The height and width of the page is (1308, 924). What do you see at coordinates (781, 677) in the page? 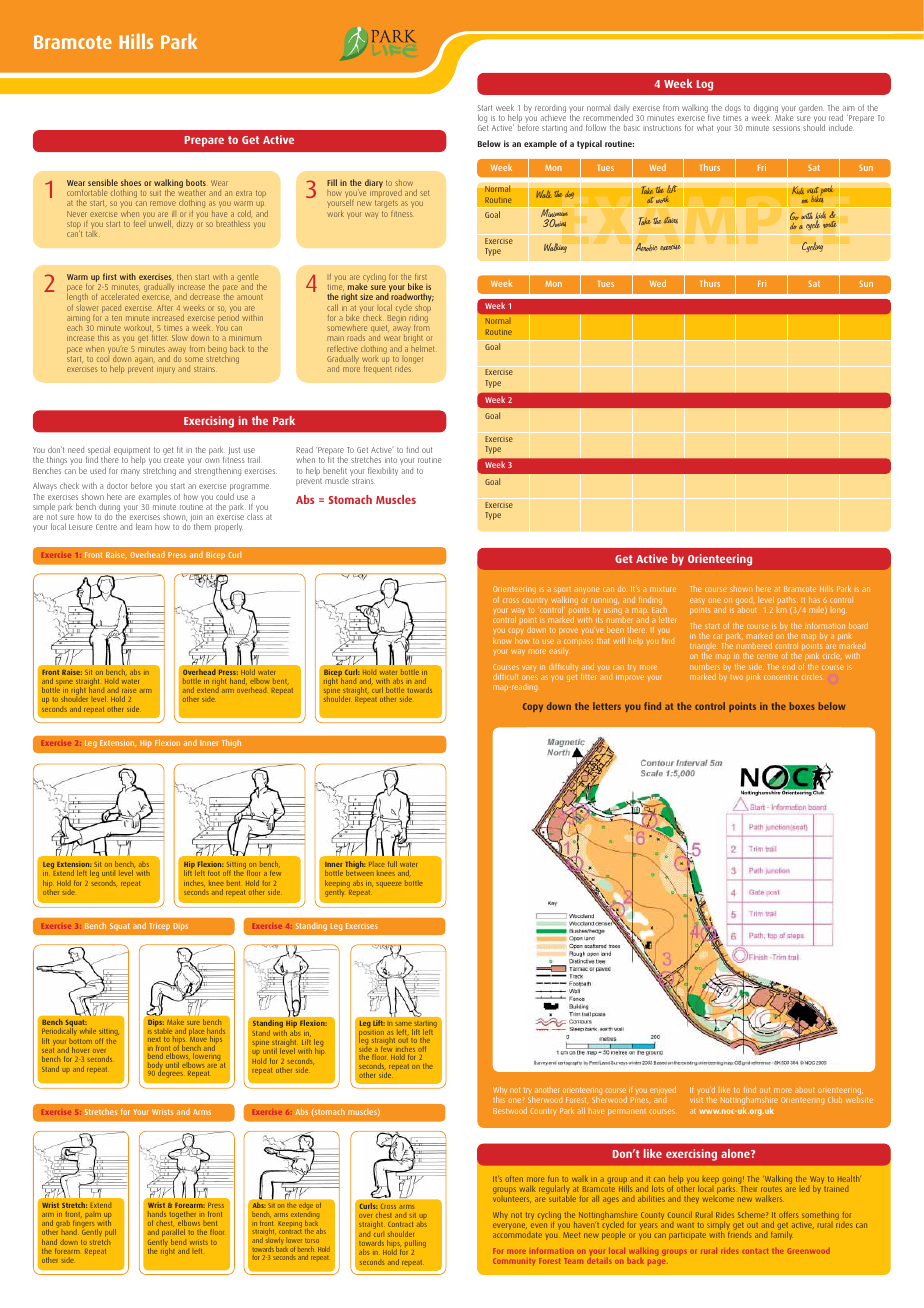
I see `concentric` at bounding box center [781, 677].
